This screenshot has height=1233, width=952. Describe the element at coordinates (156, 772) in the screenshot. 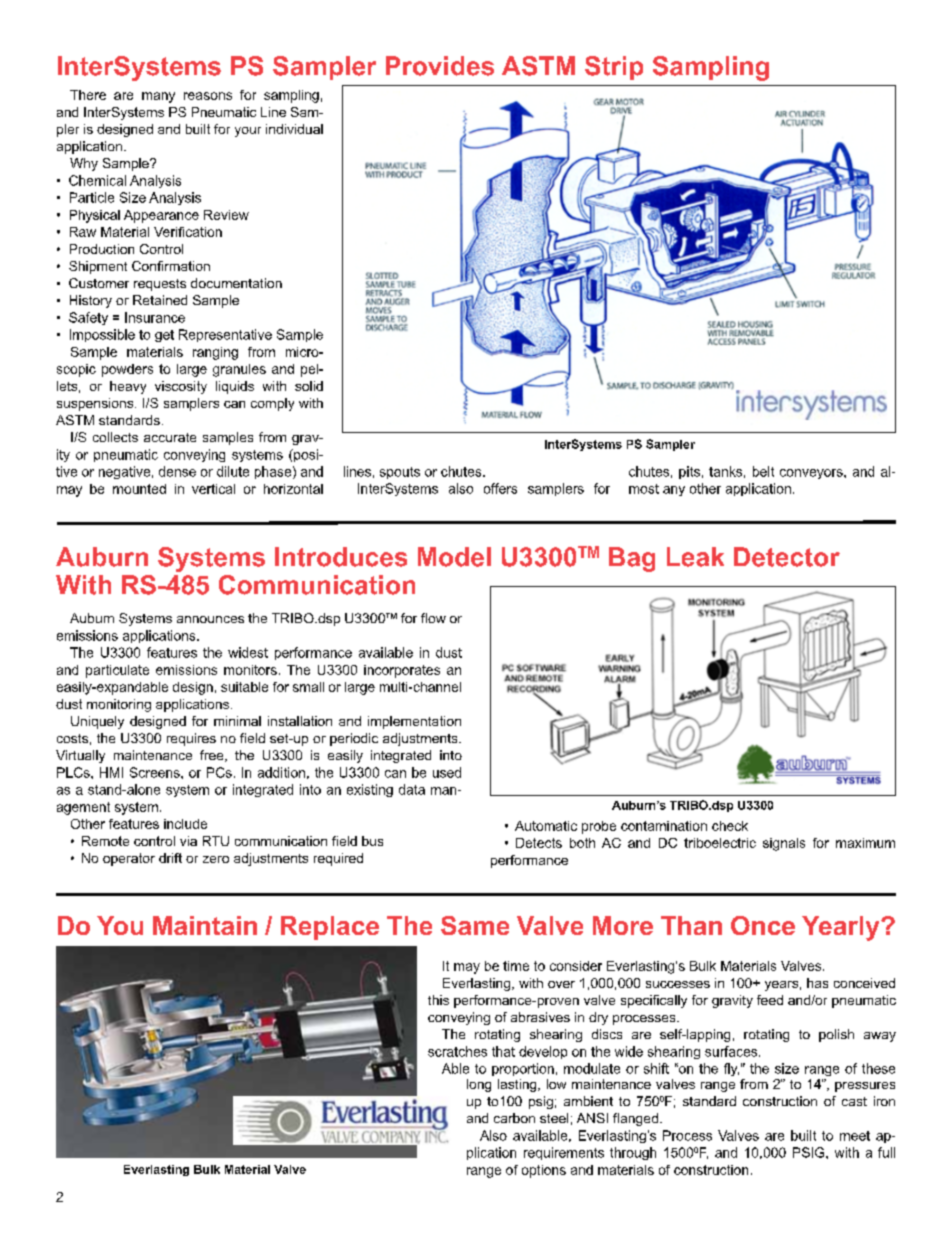

I see `Screens` at that location.
